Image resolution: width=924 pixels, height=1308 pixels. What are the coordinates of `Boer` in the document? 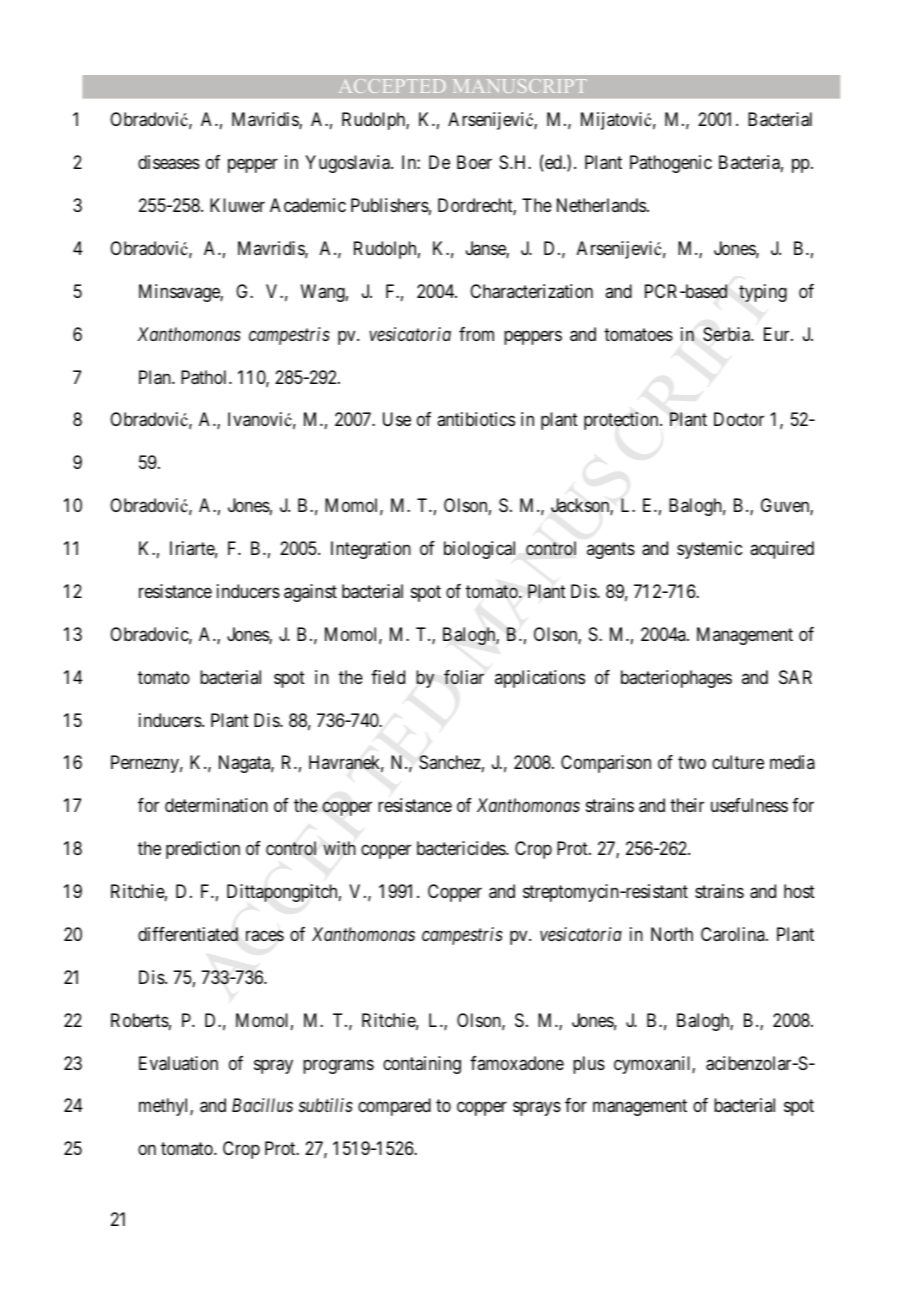 It's located at (474, 162).
